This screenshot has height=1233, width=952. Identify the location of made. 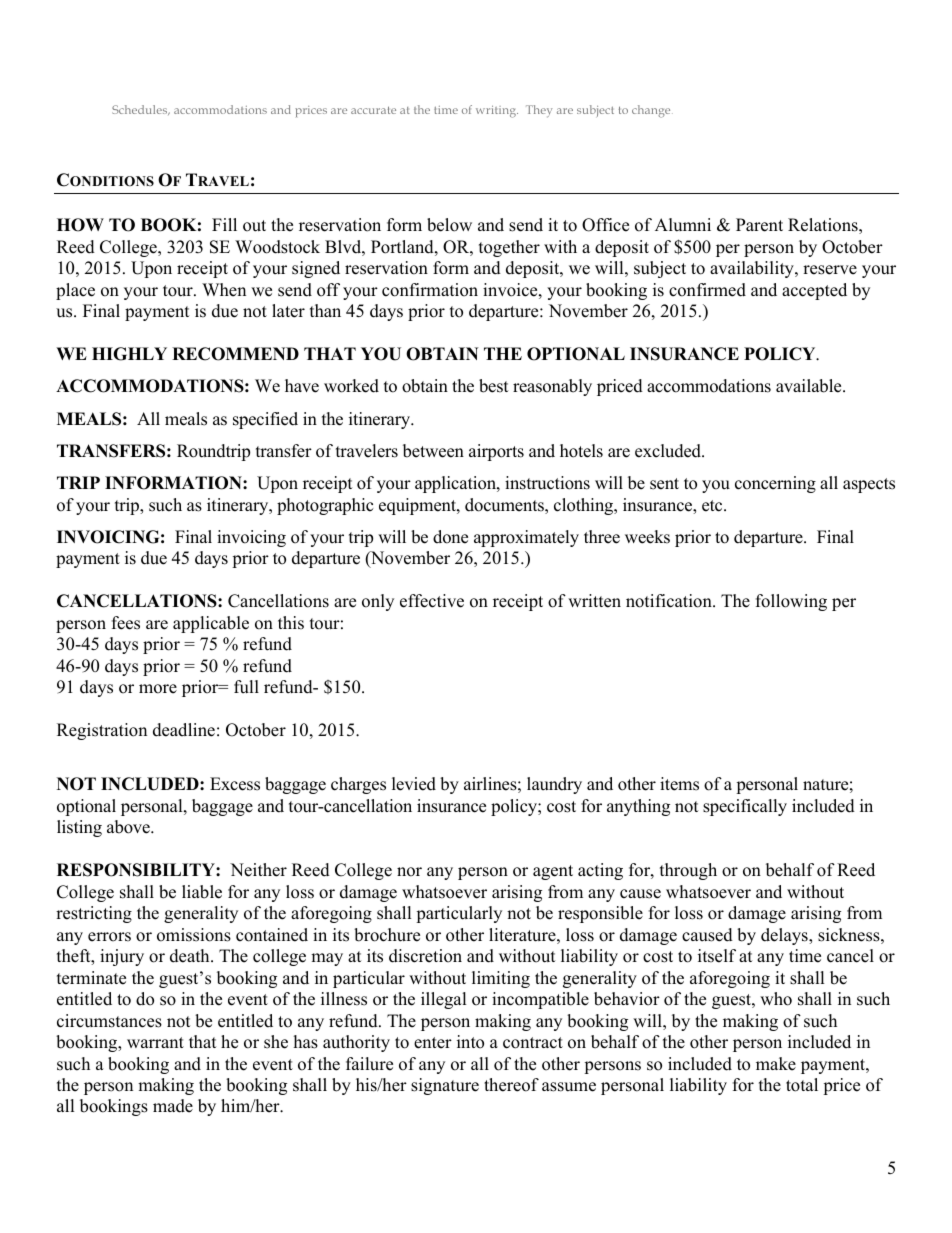
(173, 1106).
